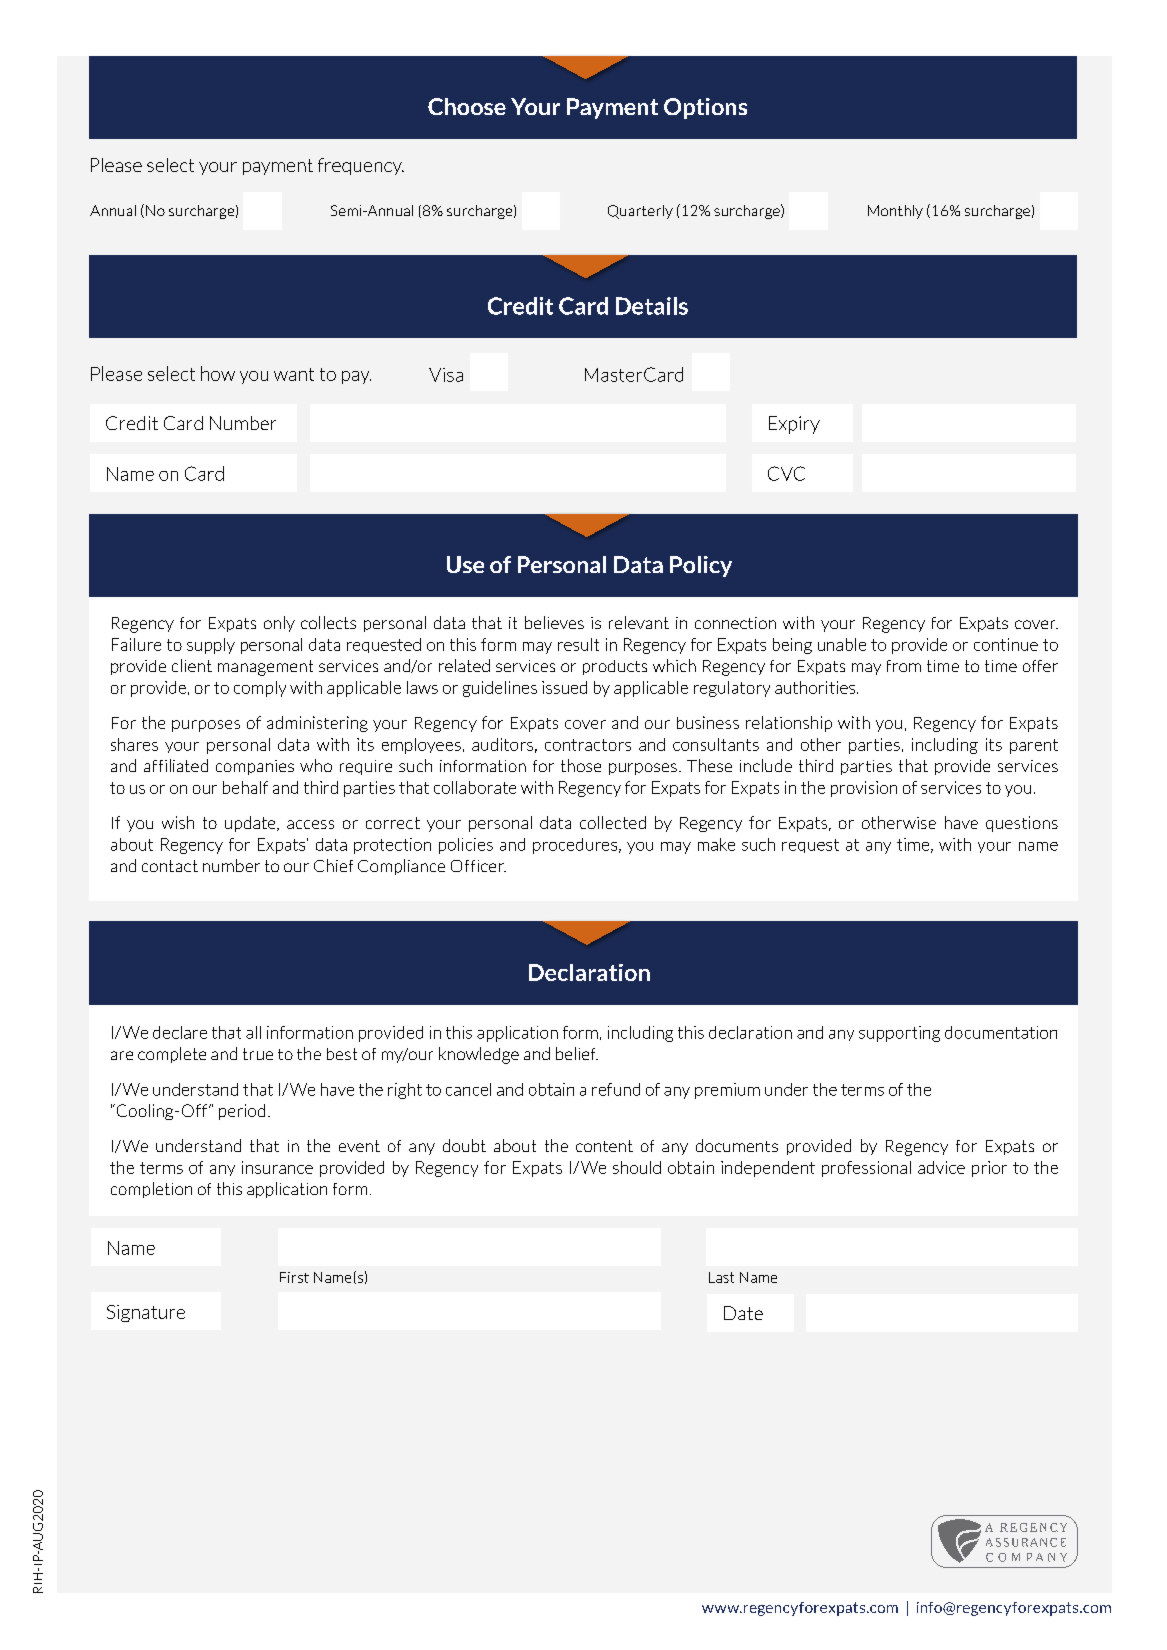 This page has width=1167, height=1650. Describe the element at coordinates (941, 1167) in the page. I see `advice` at that location.
